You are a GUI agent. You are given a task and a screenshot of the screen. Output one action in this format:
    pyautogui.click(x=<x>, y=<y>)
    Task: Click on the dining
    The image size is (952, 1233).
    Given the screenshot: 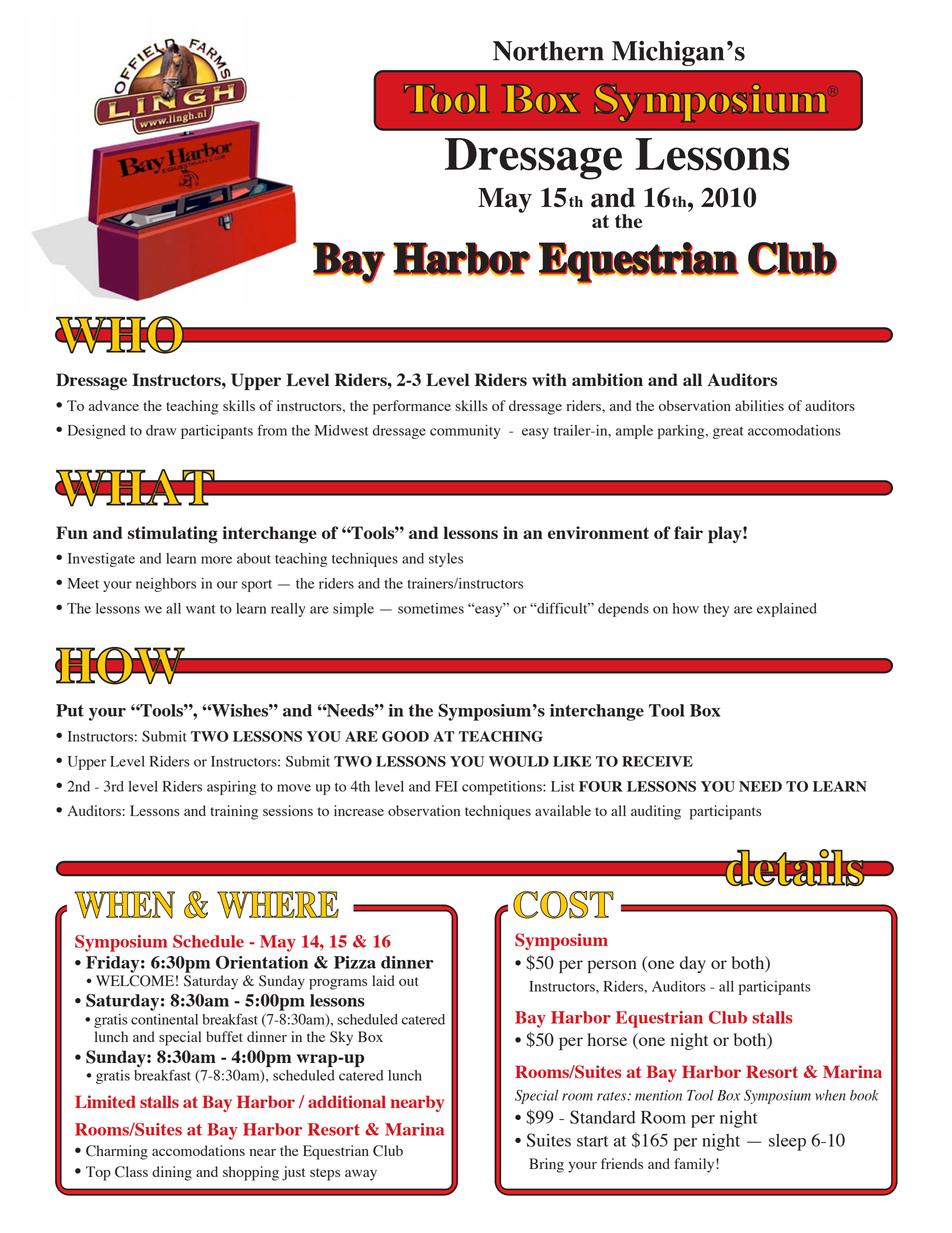 What is the action you would take?
    pyautogui.click(x=172, y=1173)
